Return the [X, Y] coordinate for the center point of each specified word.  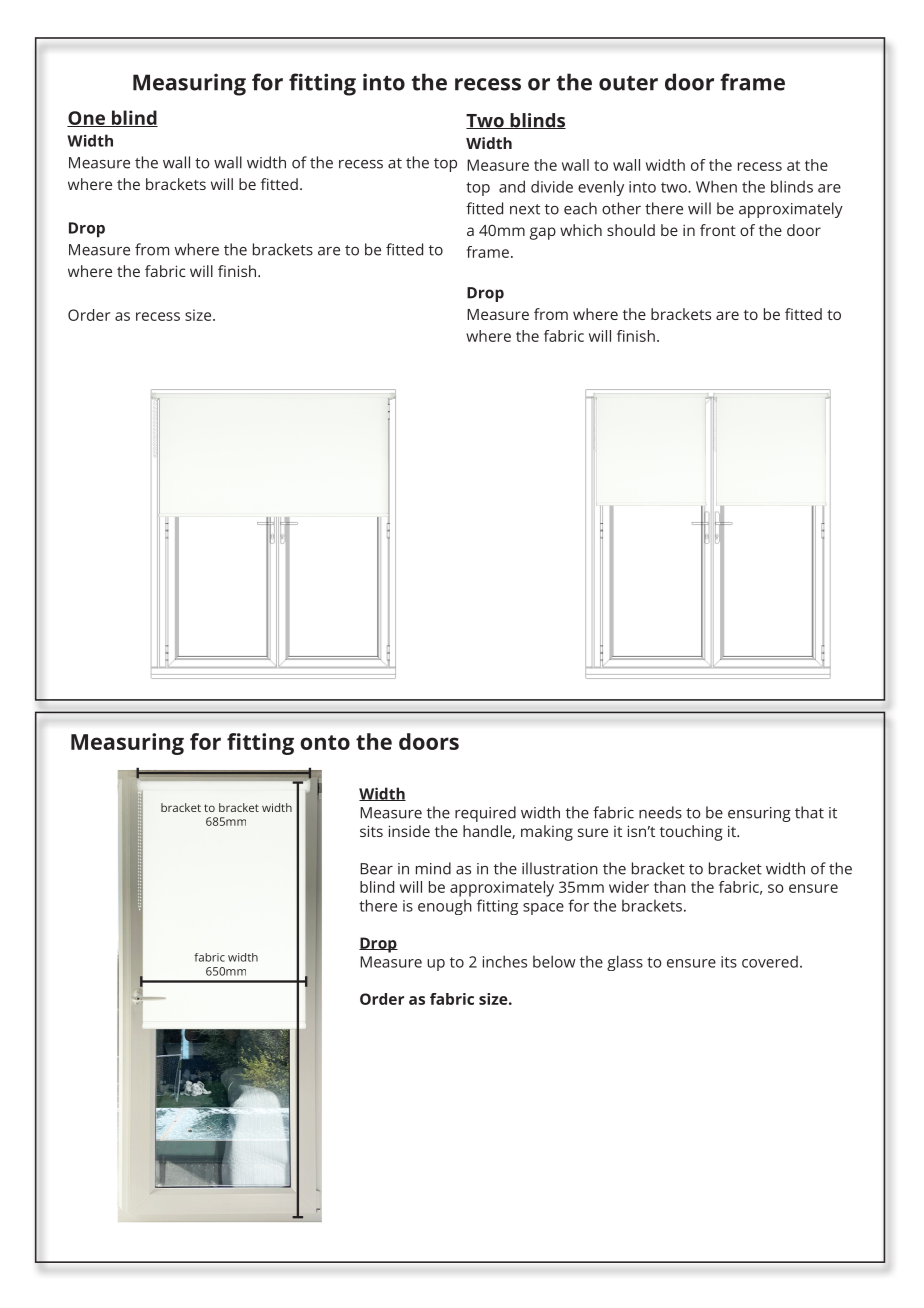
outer [628, 83]
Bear [376, 869]
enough [445, 907]
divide [552, 187]
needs [660, 812]
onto [325, 742]
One [87, 119]
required [485, 814]
